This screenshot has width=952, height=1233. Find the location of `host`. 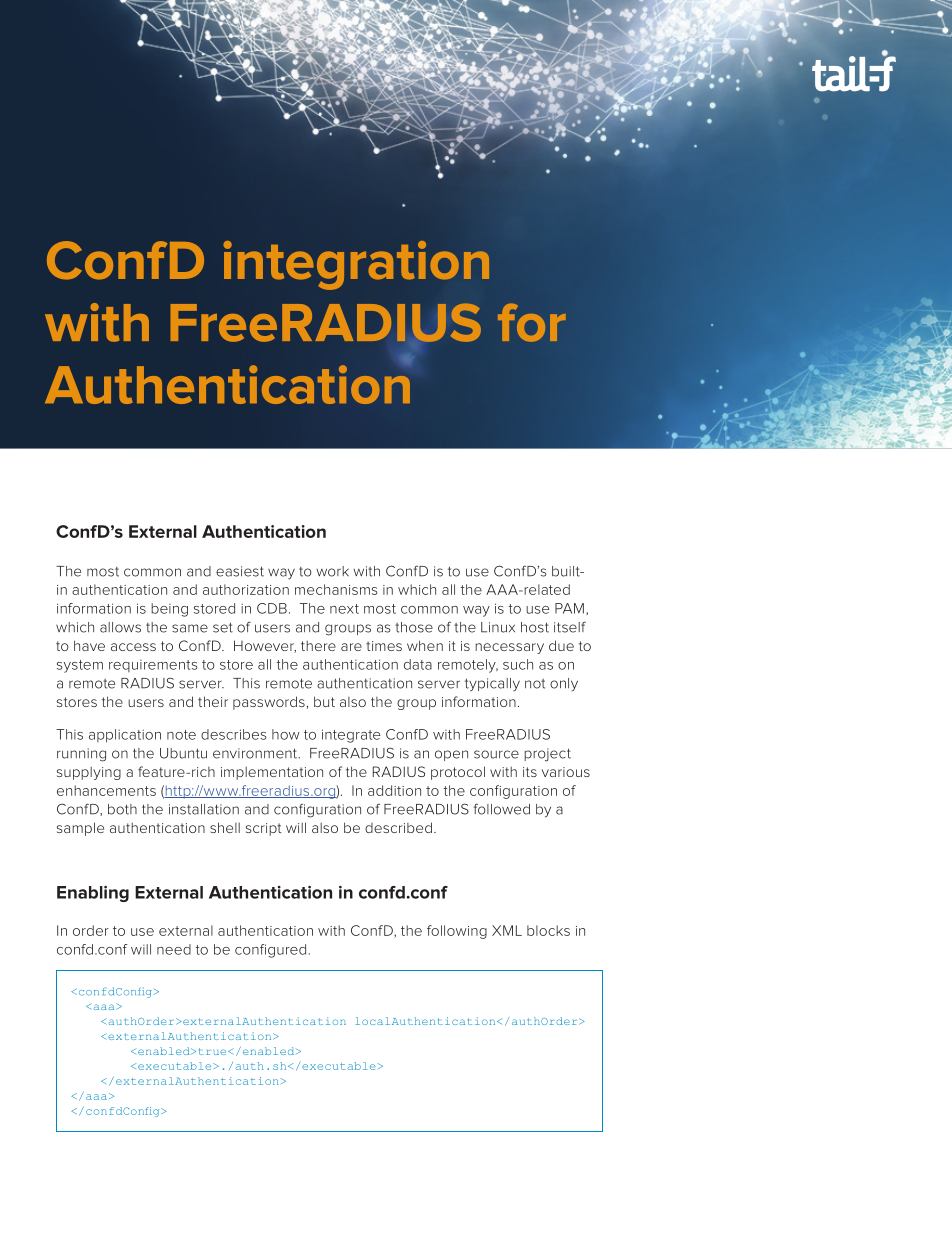

host is located at coordinates (535, 627).
